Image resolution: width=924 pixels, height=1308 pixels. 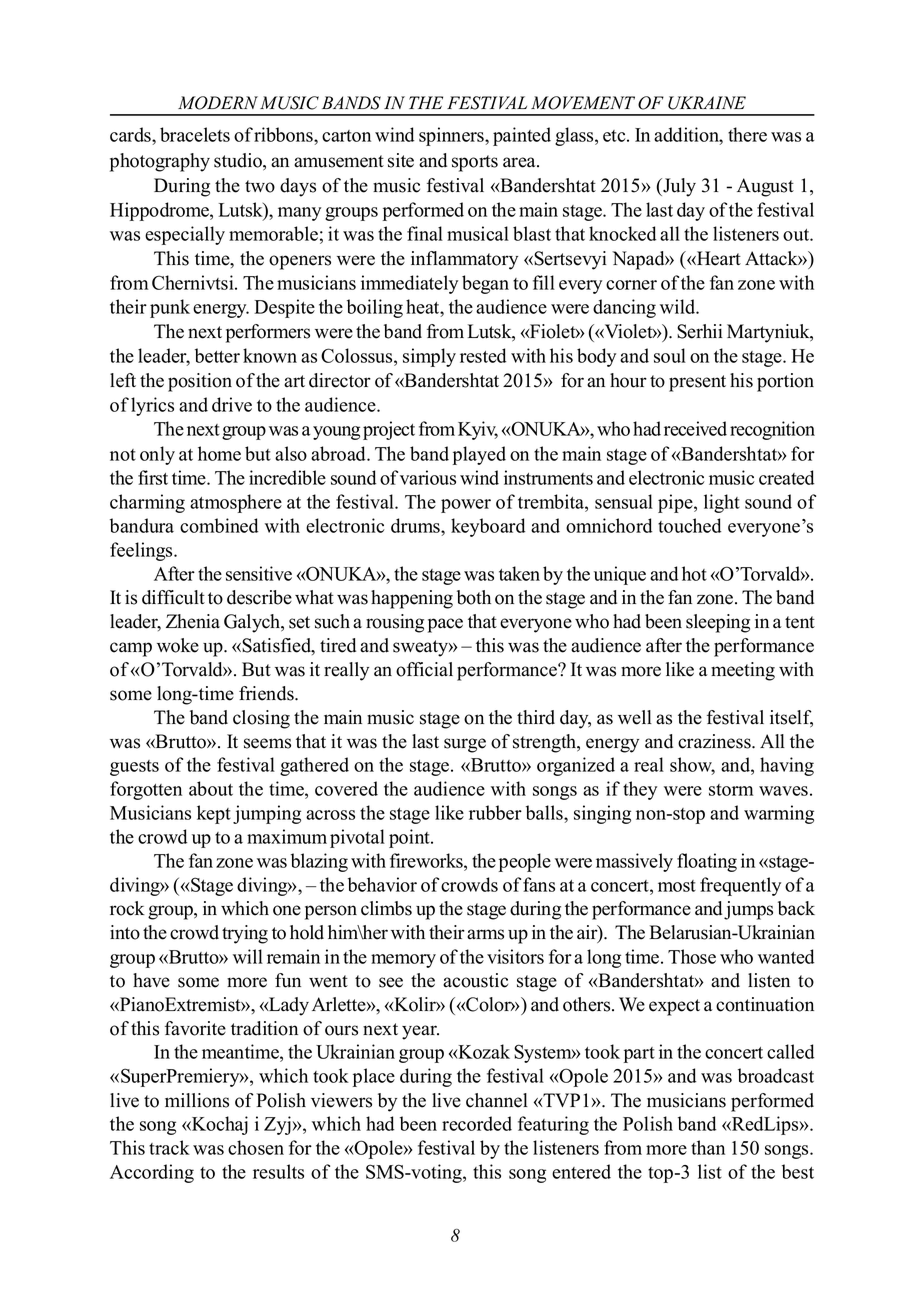 What do you see at coordinates (707, 103) in the document?
I see `UKRAINE` at bounding box center [707, 103].
